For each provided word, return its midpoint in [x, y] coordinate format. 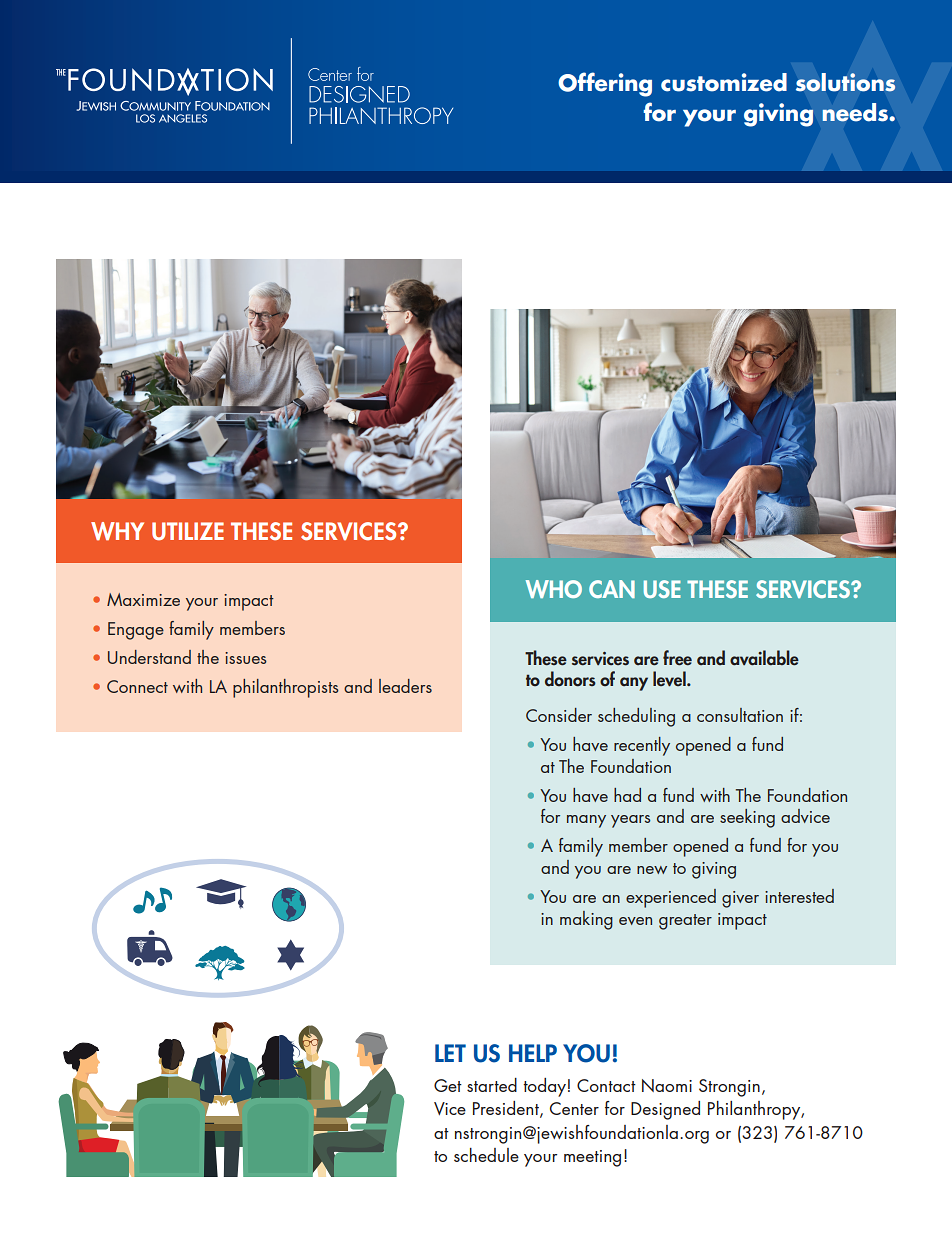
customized [724, 82]
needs [856, 112]
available [764, 658]
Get [448, 1085]
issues [246, 658]
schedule [486, 1155]
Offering [605, 84]
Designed [665, 1110]
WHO [554, 589]
